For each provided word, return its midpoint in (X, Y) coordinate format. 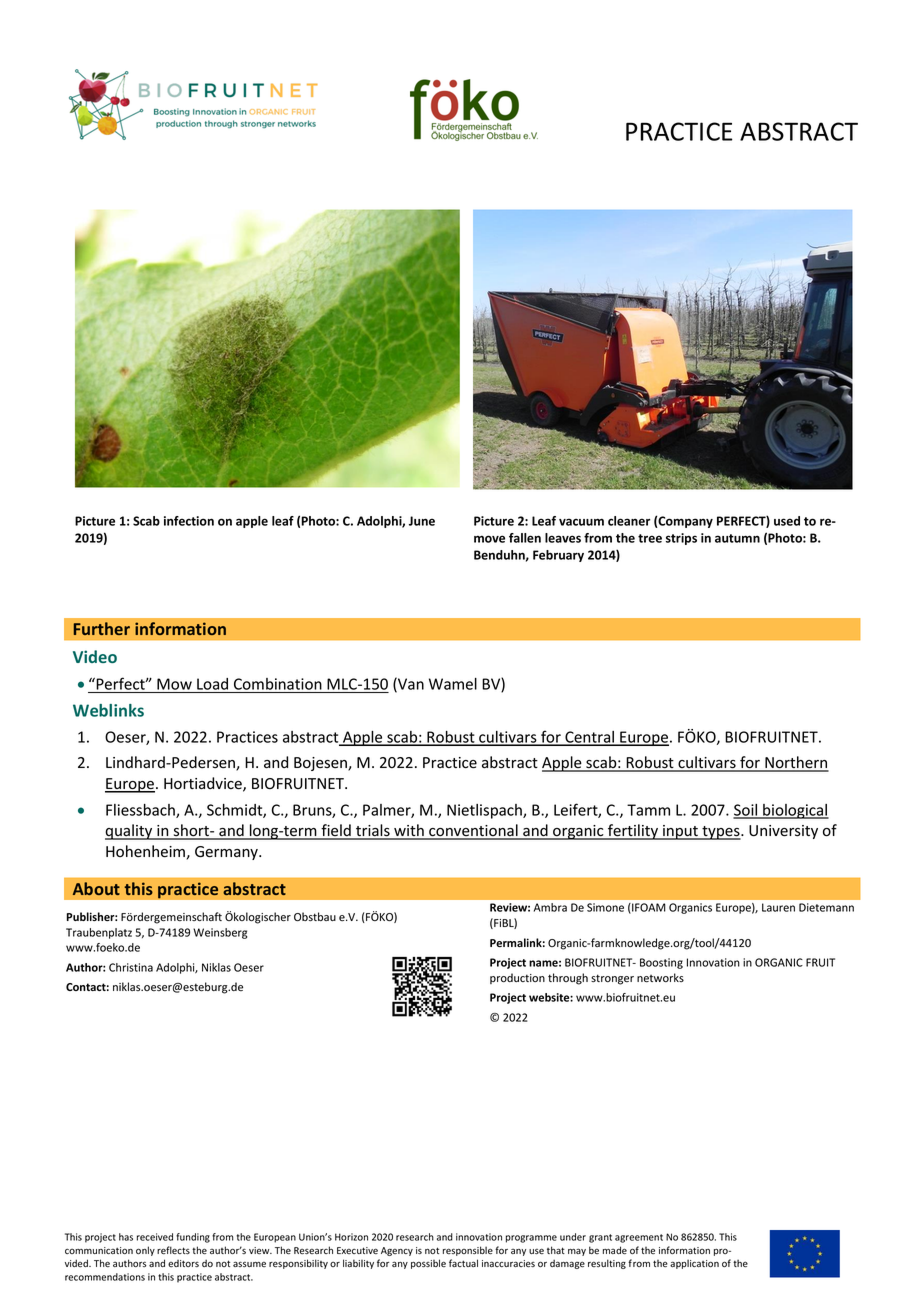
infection (189, 521)
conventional (473, 831)
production (517, 978)
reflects (173, 1250)
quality (130, 832)
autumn (737, 538)
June (422, 521)
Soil (746, 811)
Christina (131, 967)
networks (660, 978)
